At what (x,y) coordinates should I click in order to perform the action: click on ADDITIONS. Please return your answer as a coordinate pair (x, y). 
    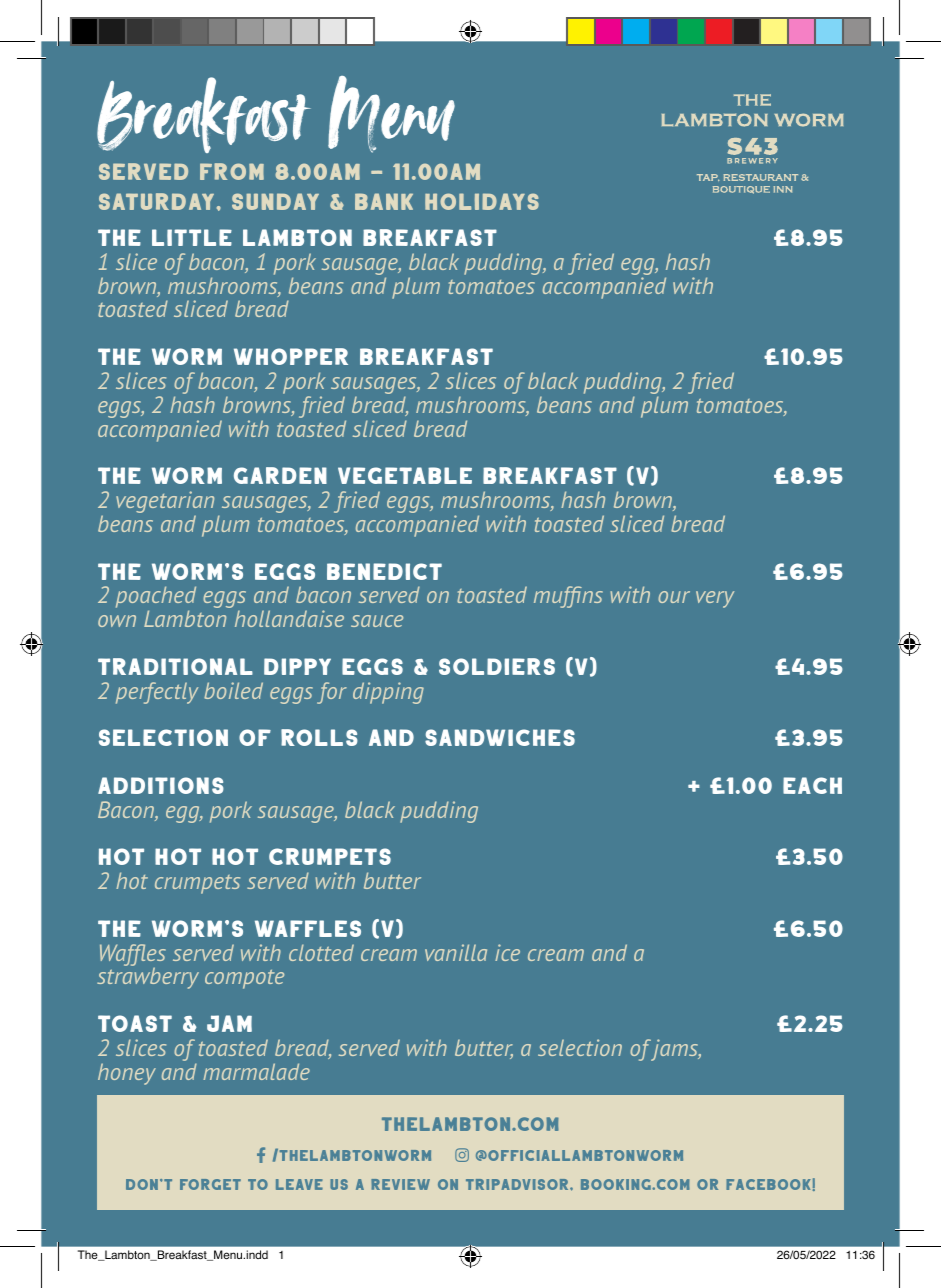
    Looking at the image, I should click on (161, 785).
